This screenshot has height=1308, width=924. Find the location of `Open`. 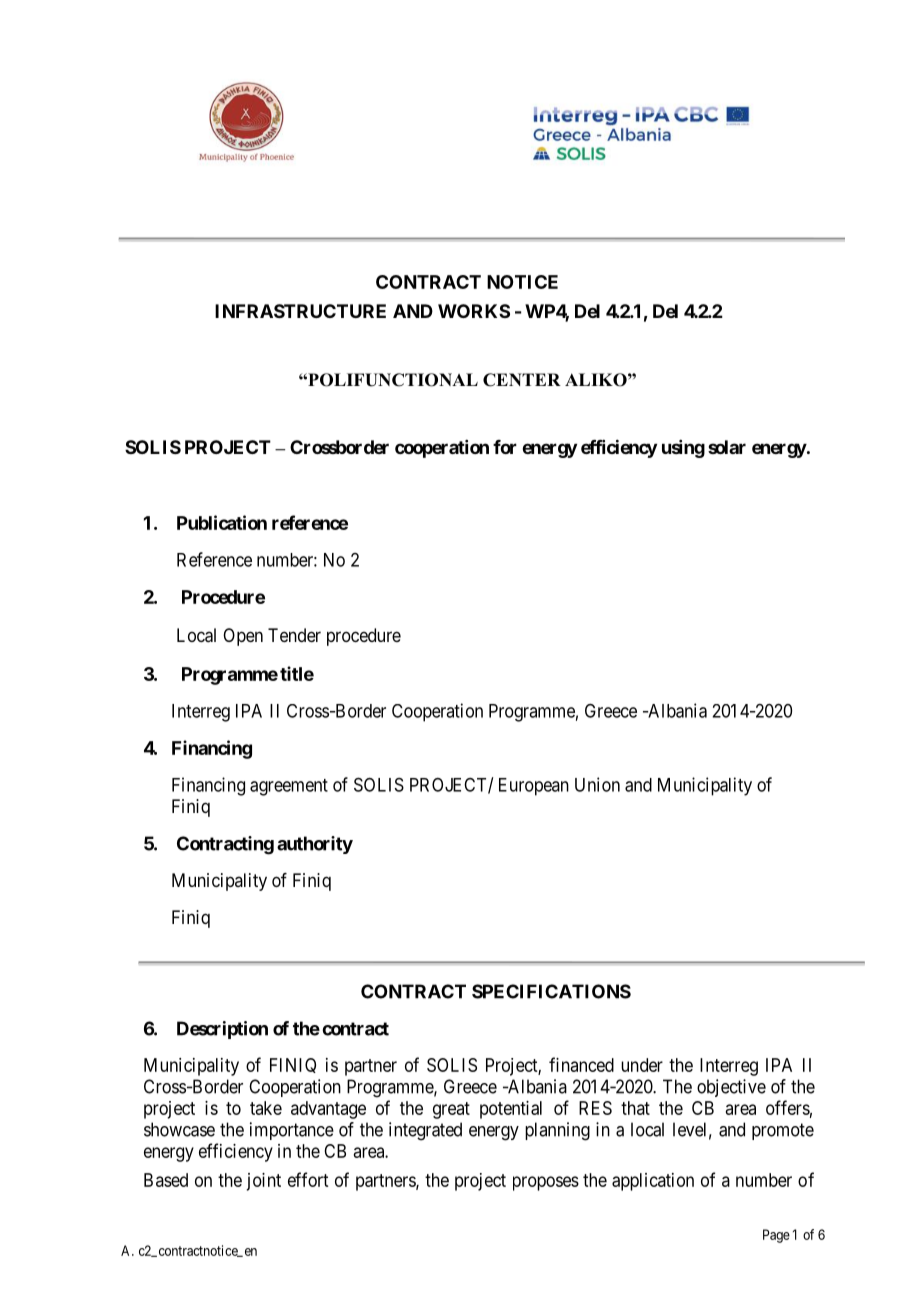

Open is located at coordinates (243, 637).
